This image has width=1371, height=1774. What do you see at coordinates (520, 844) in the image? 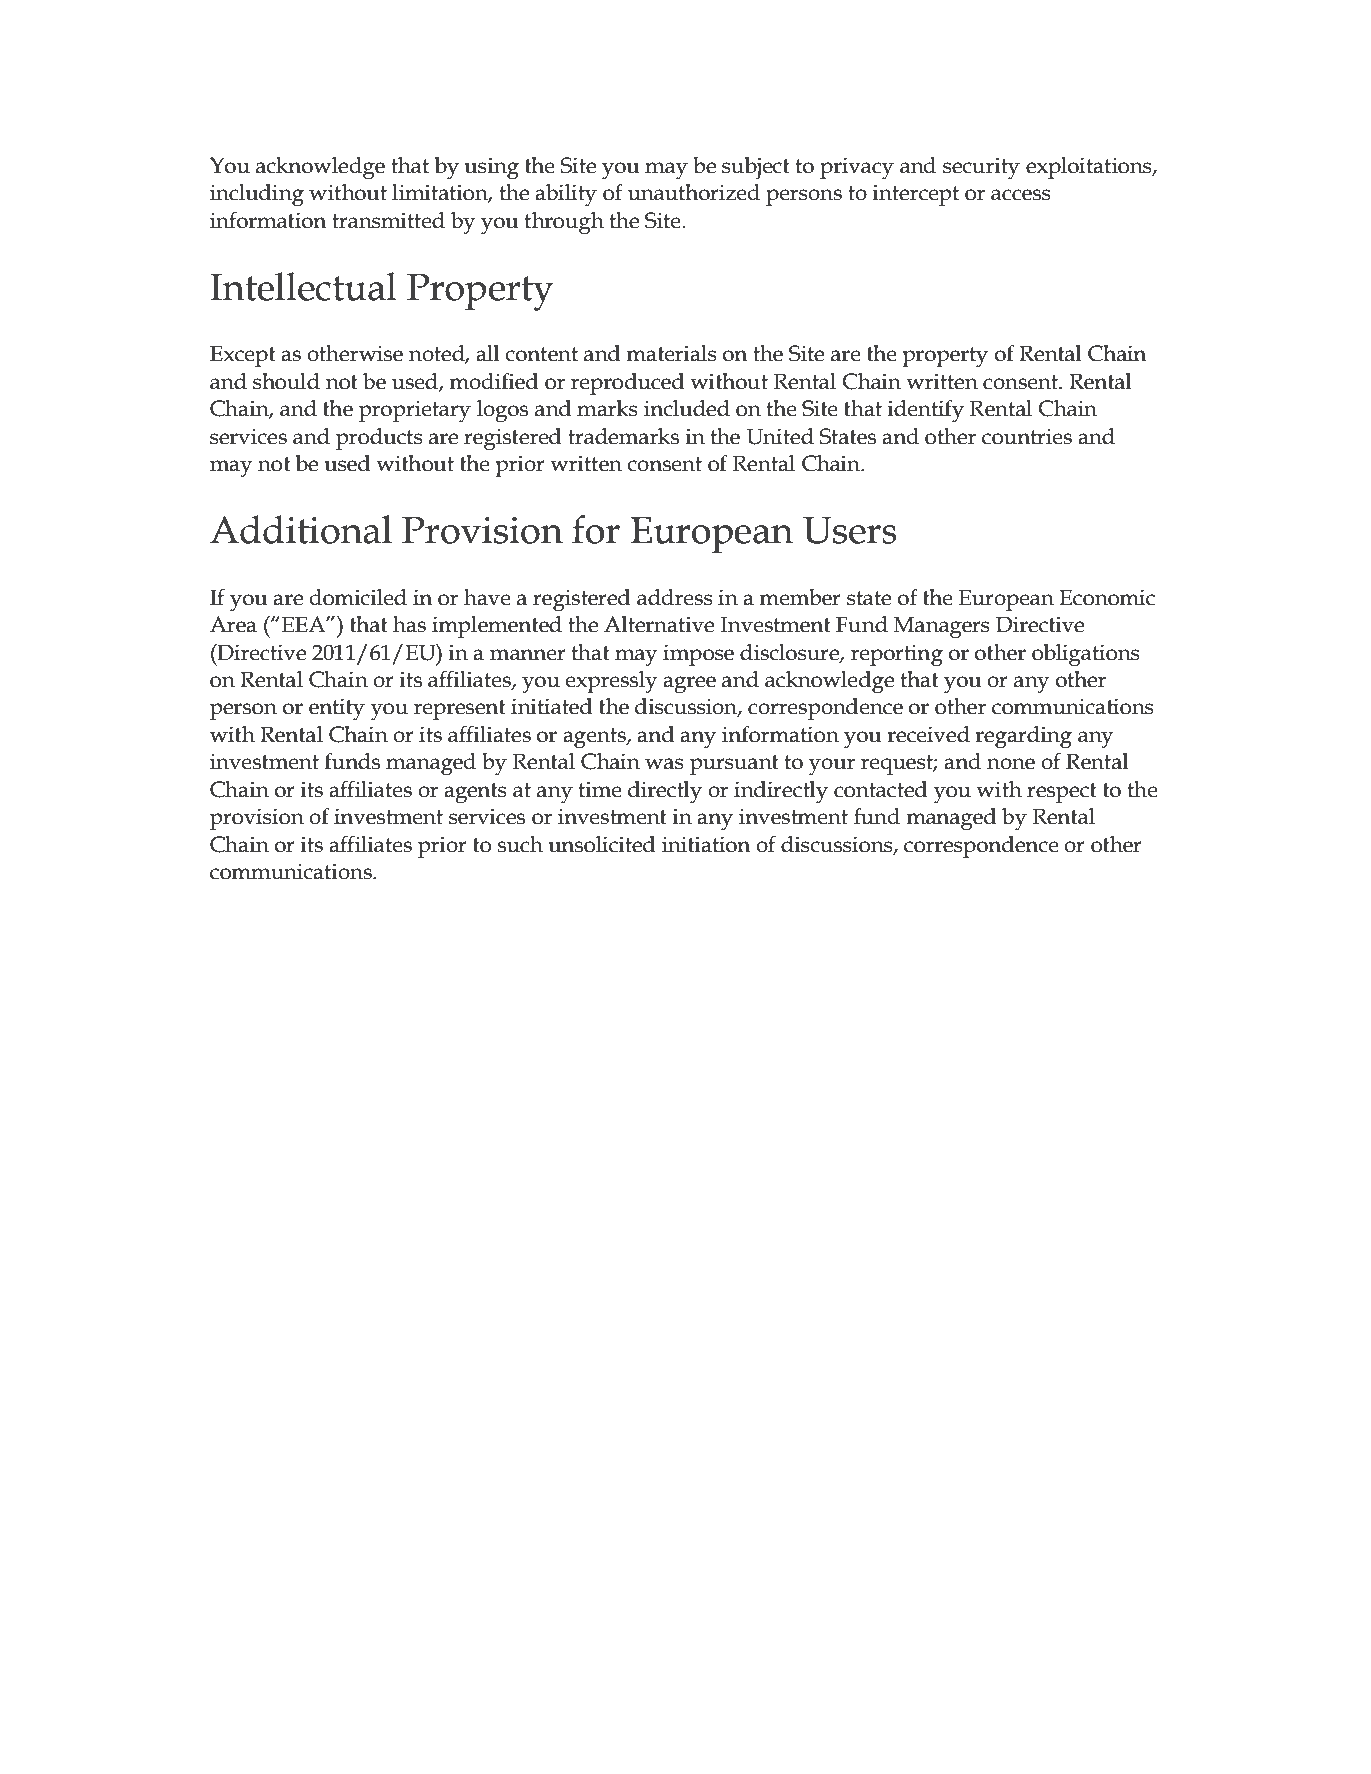
I see `such` at bounding box center [520, 844].
